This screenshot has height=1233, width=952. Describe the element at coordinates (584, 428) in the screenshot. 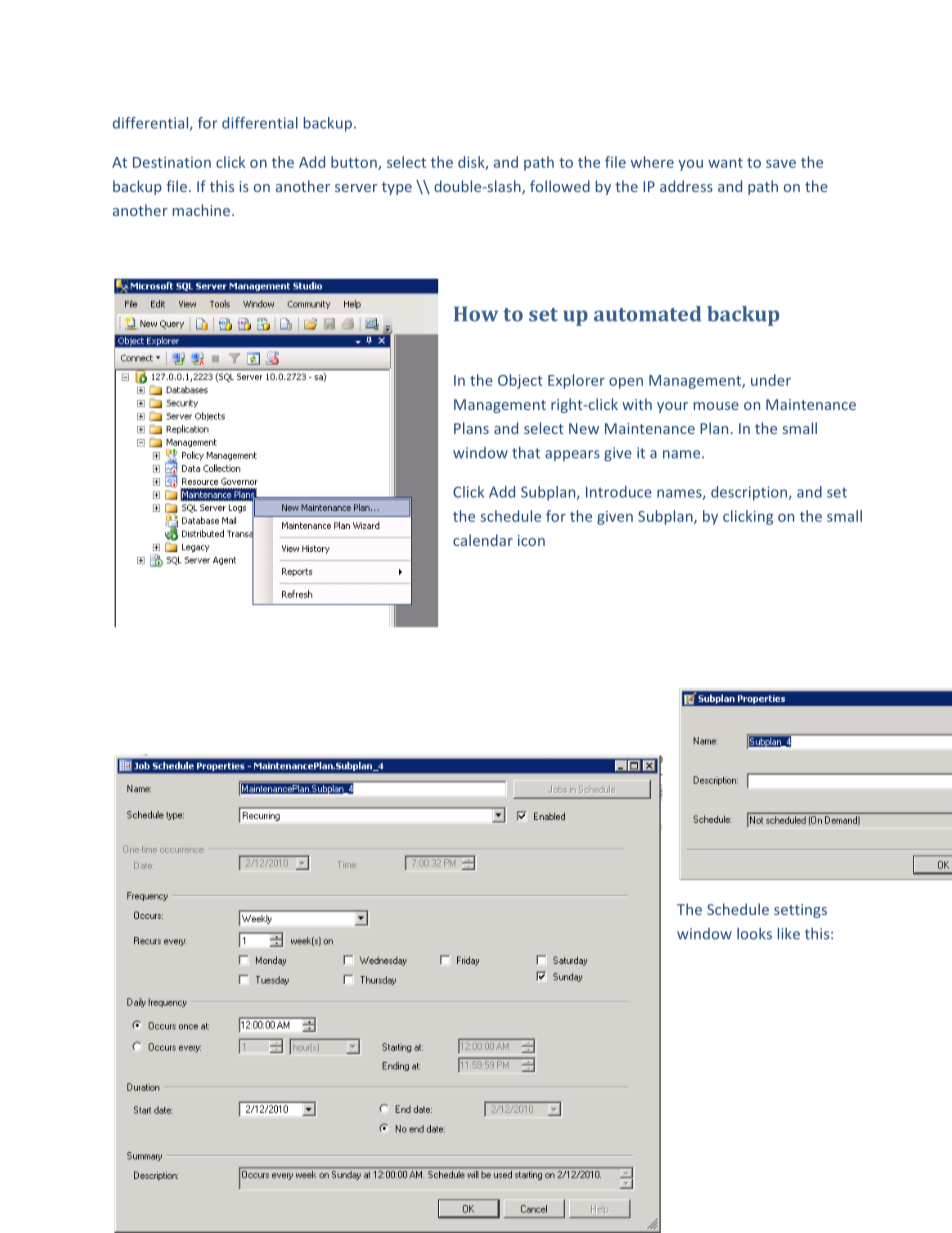

I see `New` at that location.
